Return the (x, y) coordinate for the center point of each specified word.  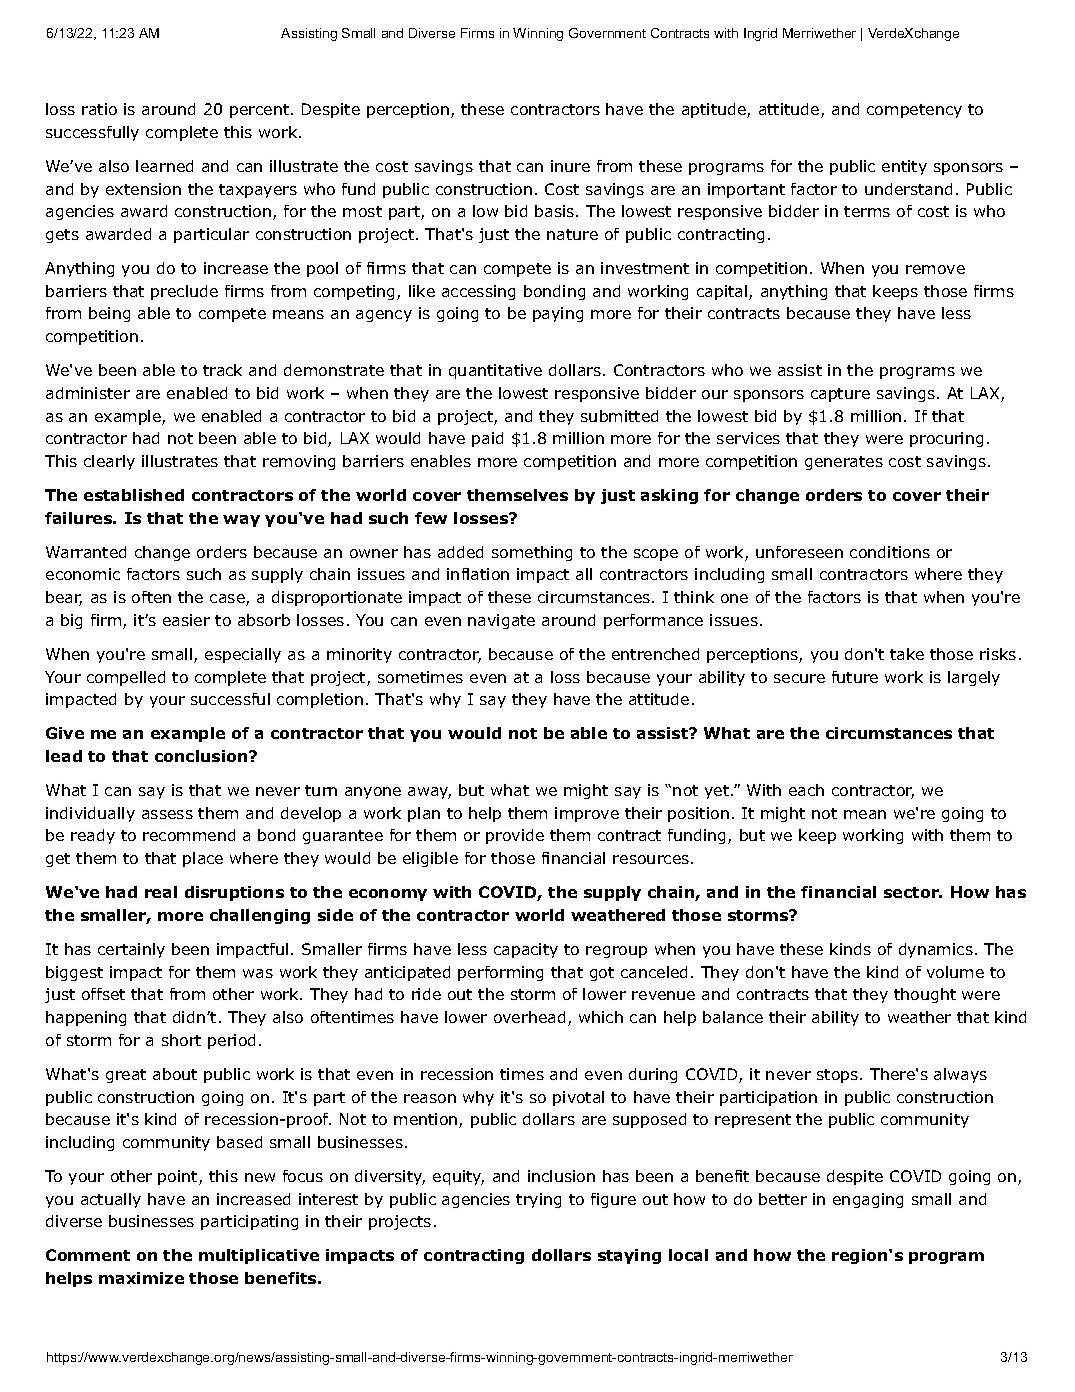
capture (840, 395)
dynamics (936, 950)
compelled (126, 678)
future (855, 677)
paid (487, 439)
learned (164, 166)
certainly (131, 950)
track (222, 370)
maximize (141, 1278)
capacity (526, 950)
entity (904, 167)
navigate (501, 621)
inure (570, 166)
